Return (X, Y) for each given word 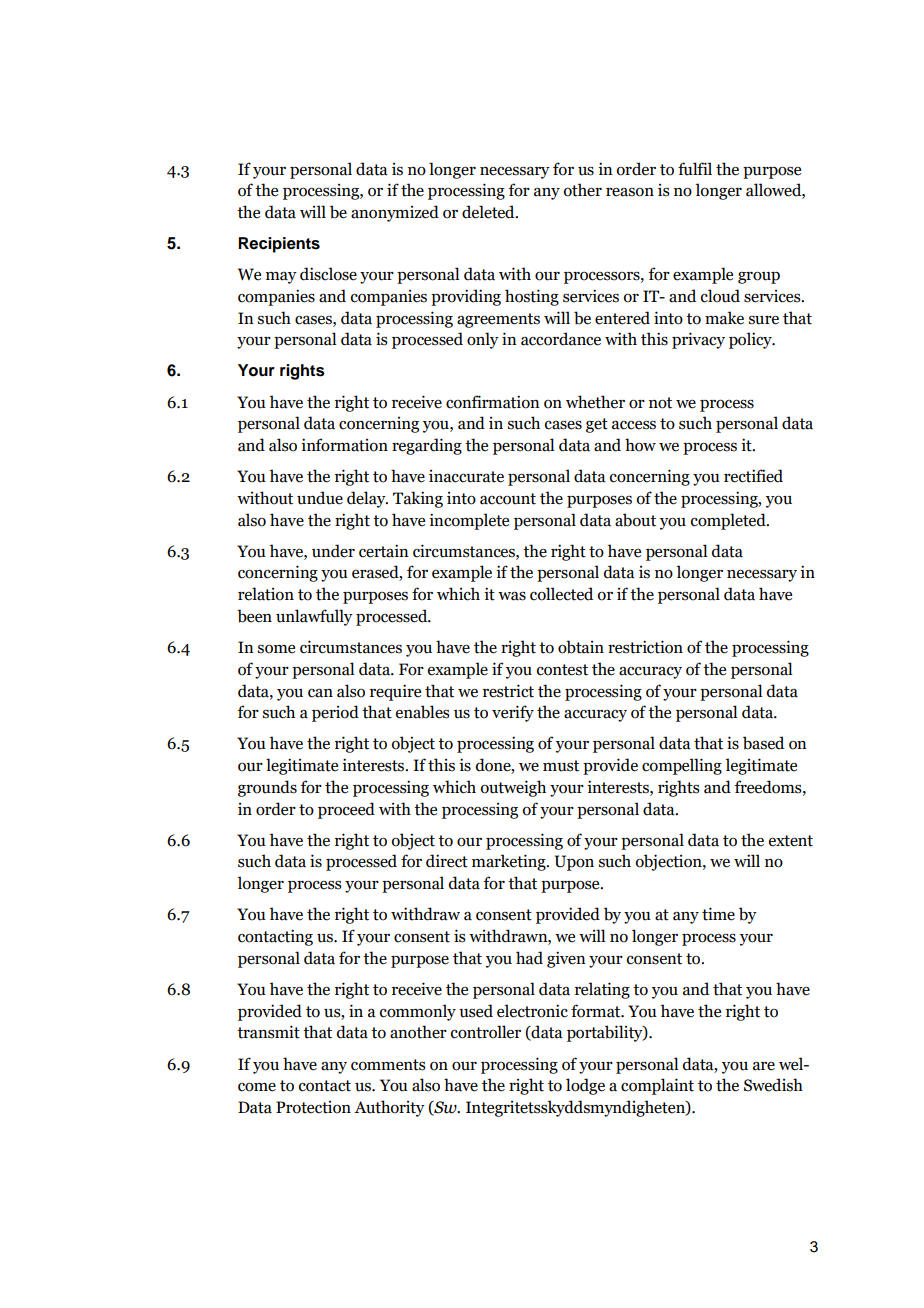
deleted (489, 212)
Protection (313, 1107)
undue (320, 498)
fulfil (695, 169)
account (508, 499)
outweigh (513, 788)
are (764, 1066)
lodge (585, 1086)
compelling (682, 766)
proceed (346, 810)
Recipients (279, 245)
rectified (753, 476)
